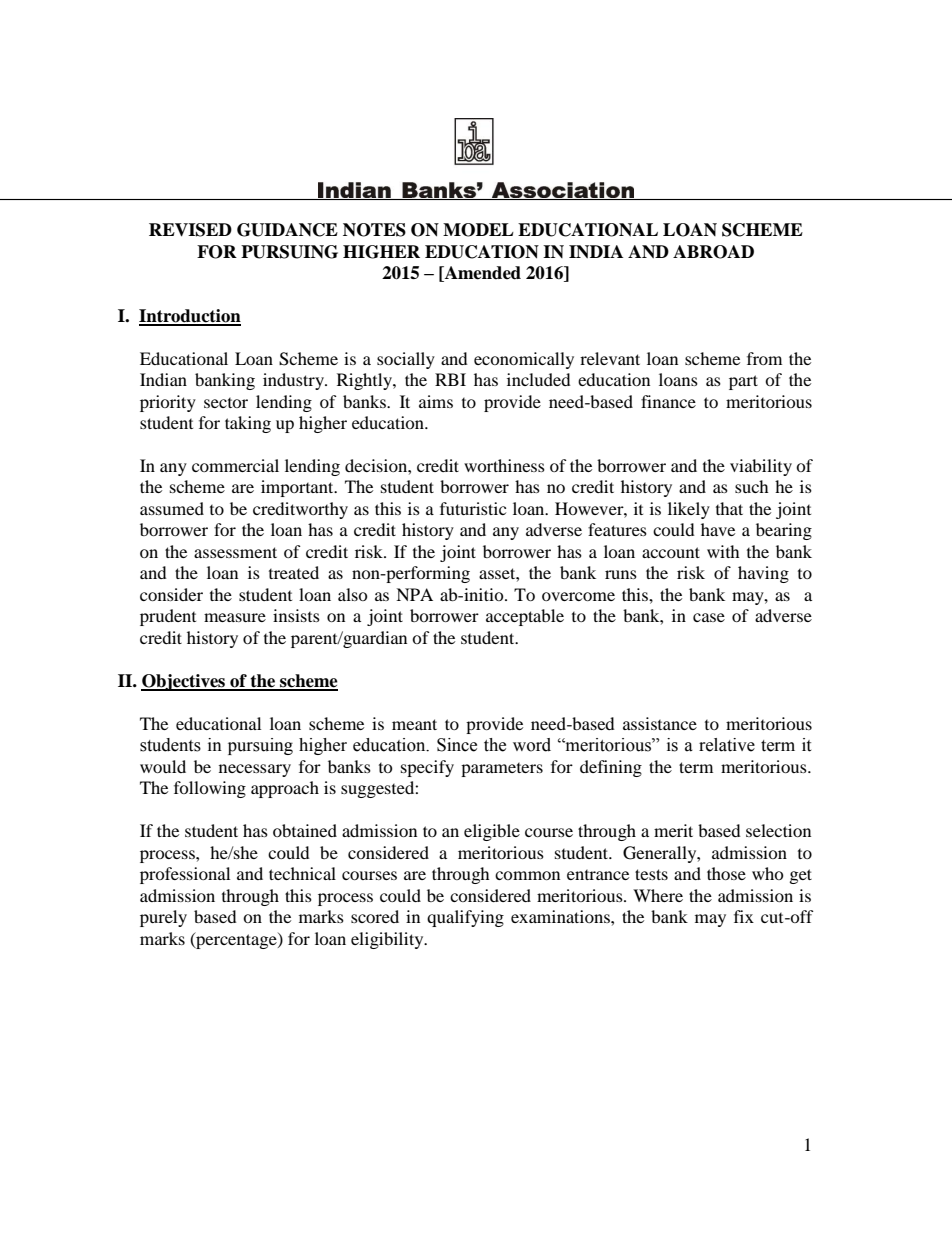  What do you see at coordinates (210, 789) in the screenshot?
I see `following` at bounding box center [210, 789].
